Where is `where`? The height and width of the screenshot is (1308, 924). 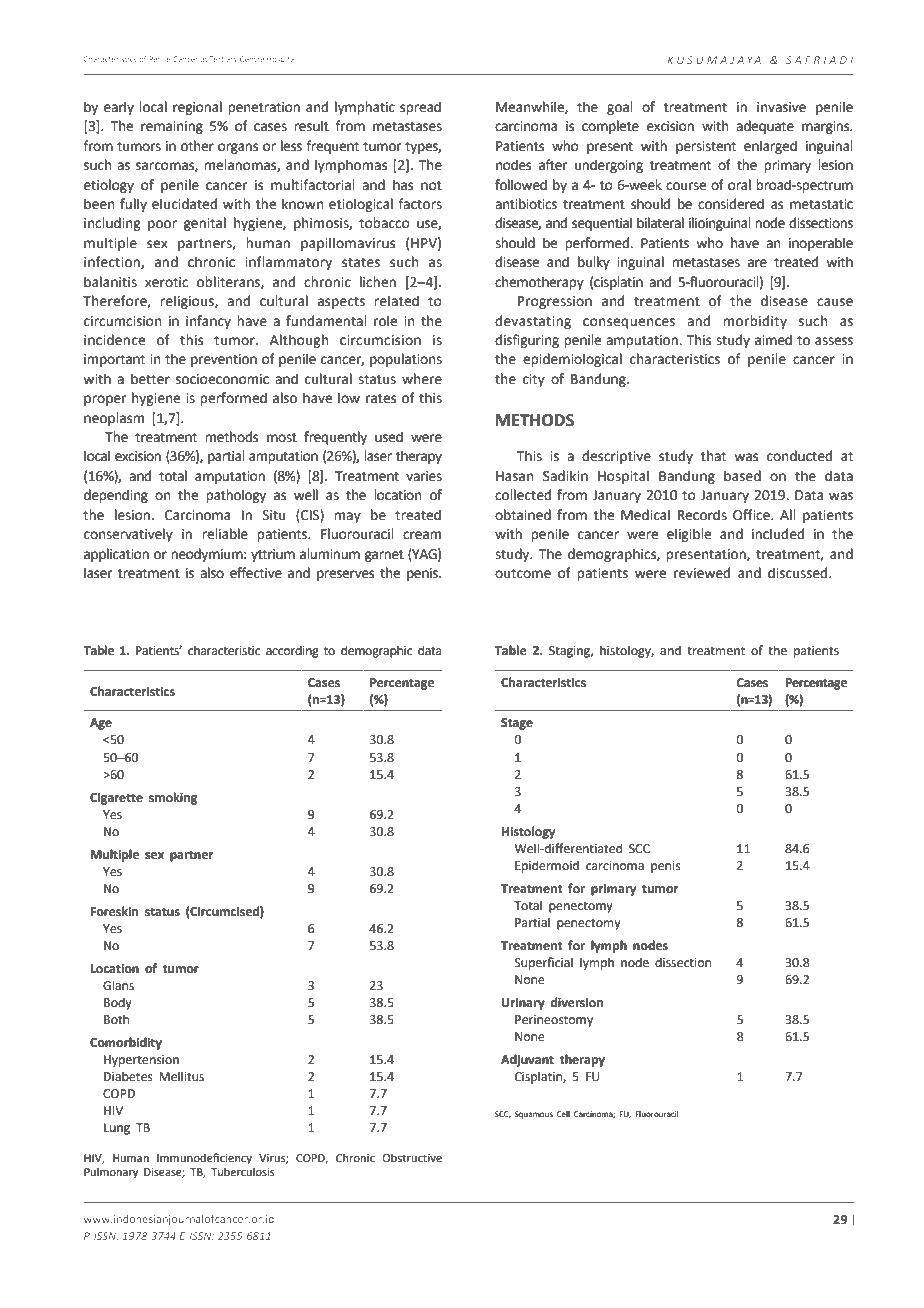
where is located at coordinates (422, 379).
